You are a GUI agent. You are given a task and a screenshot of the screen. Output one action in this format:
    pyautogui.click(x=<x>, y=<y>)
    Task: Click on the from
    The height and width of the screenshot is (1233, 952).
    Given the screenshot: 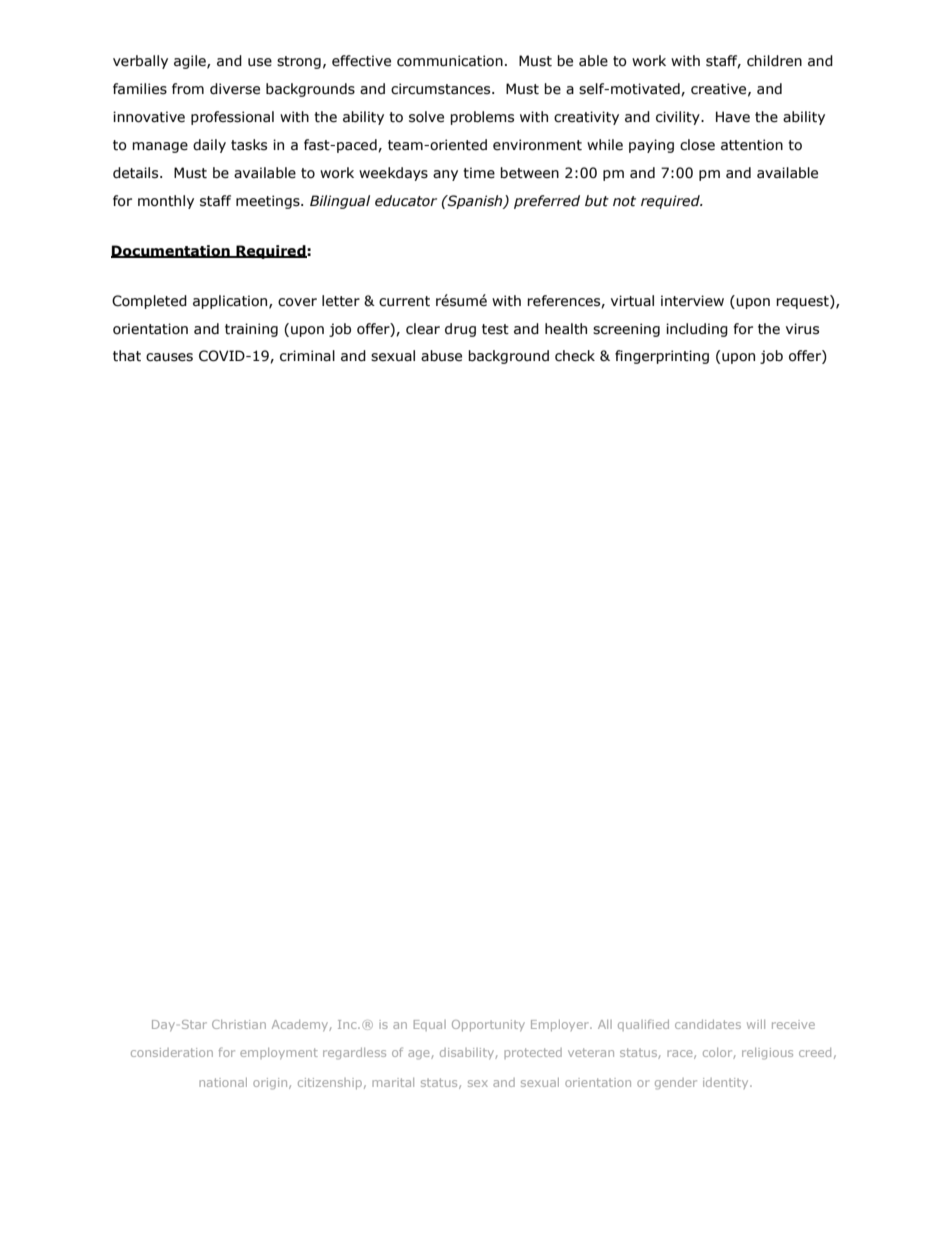 What is the action you would take?
    pyautogui.click(x=188, y=89)
